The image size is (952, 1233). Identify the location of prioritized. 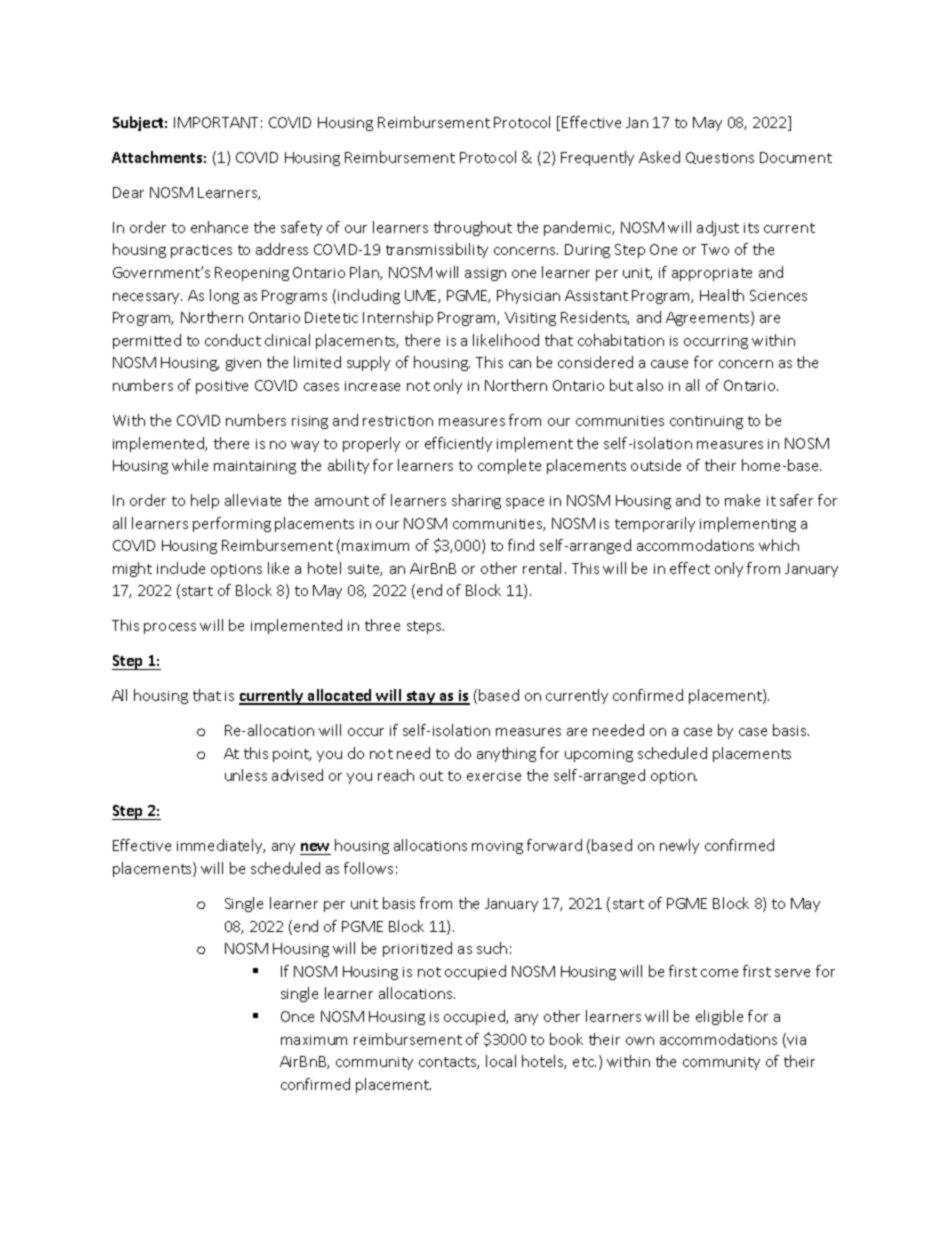
(417, 949).
